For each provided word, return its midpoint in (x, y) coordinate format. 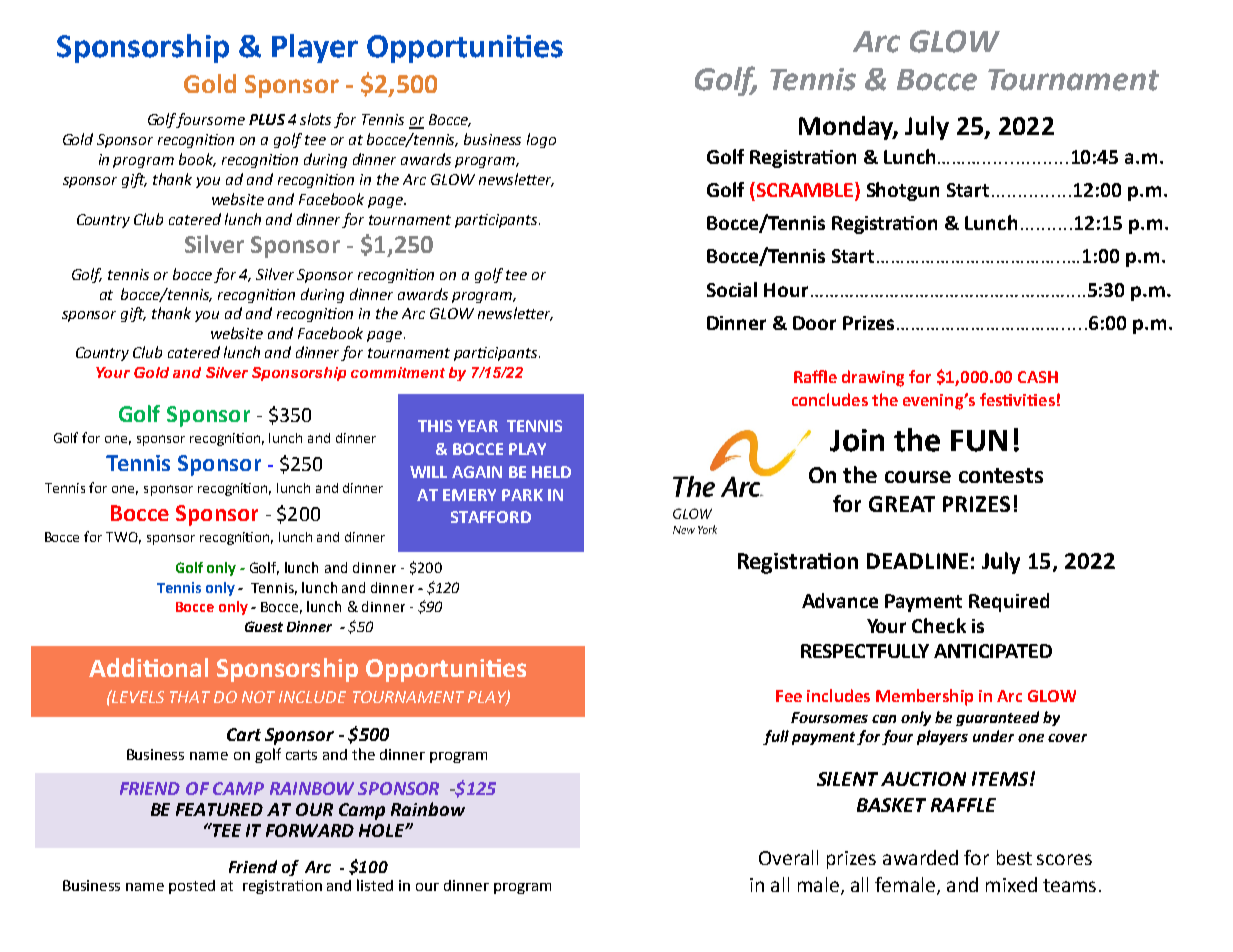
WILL (428, 472)
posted (192, 887)
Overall (788, 857)
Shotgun (903, 191)
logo (541, 140)
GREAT (902, 504)
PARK (522, 495)
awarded (920, 857)
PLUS (267, 119)
